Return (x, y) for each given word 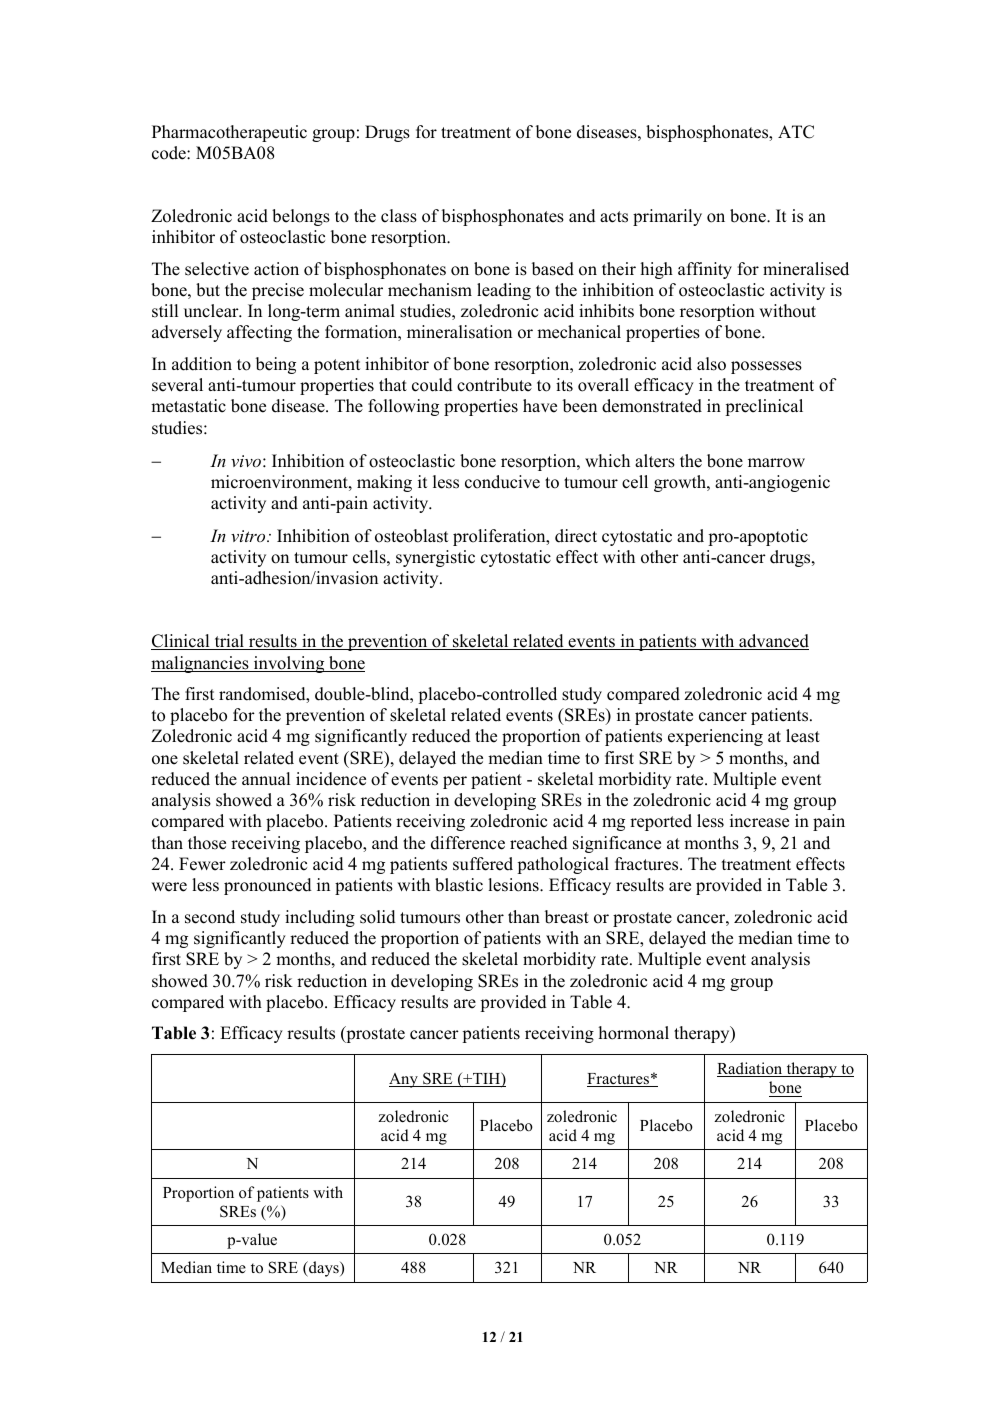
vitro (249, 536)
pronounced (268, 886)
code (170, 153)
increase (759, 821)
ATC (796, 132)
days (324, 1269)
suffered (483, 864)
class (399, 216)
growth (681, 483)
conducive (502, 482)
